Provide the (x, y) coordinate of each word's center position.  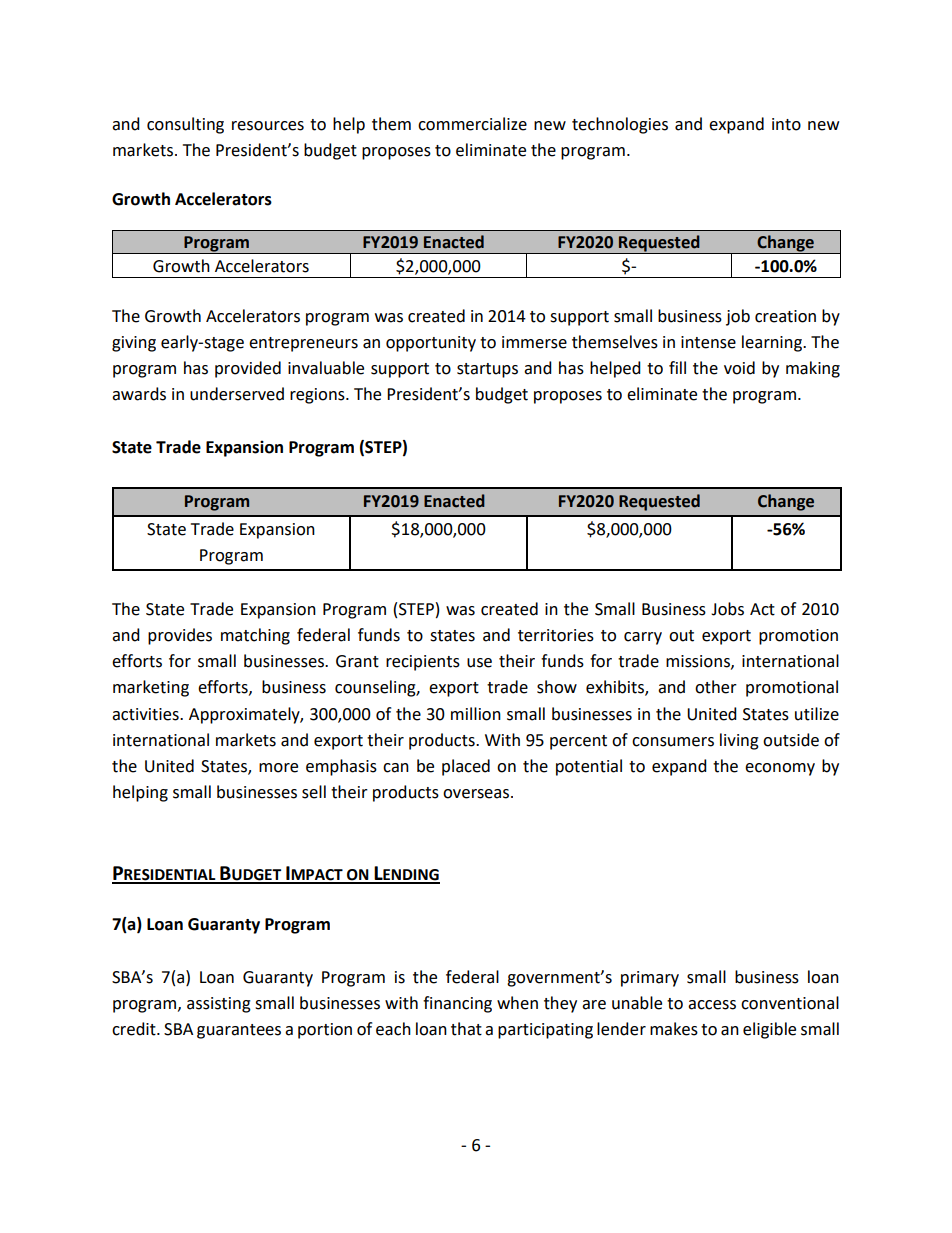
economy (780, 769)
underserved (237, 394)
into (786, 124)
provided (248, 369)
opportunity (431, 344)
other (716, 687)
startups (487, 370)
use (479, 663)
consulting (185, 125)
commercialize (472, 124)
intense (708, 342)
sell (314, 792)
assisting (219, 1005)
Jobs (727, 609)
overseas (477, 794)
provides (180, 636)
